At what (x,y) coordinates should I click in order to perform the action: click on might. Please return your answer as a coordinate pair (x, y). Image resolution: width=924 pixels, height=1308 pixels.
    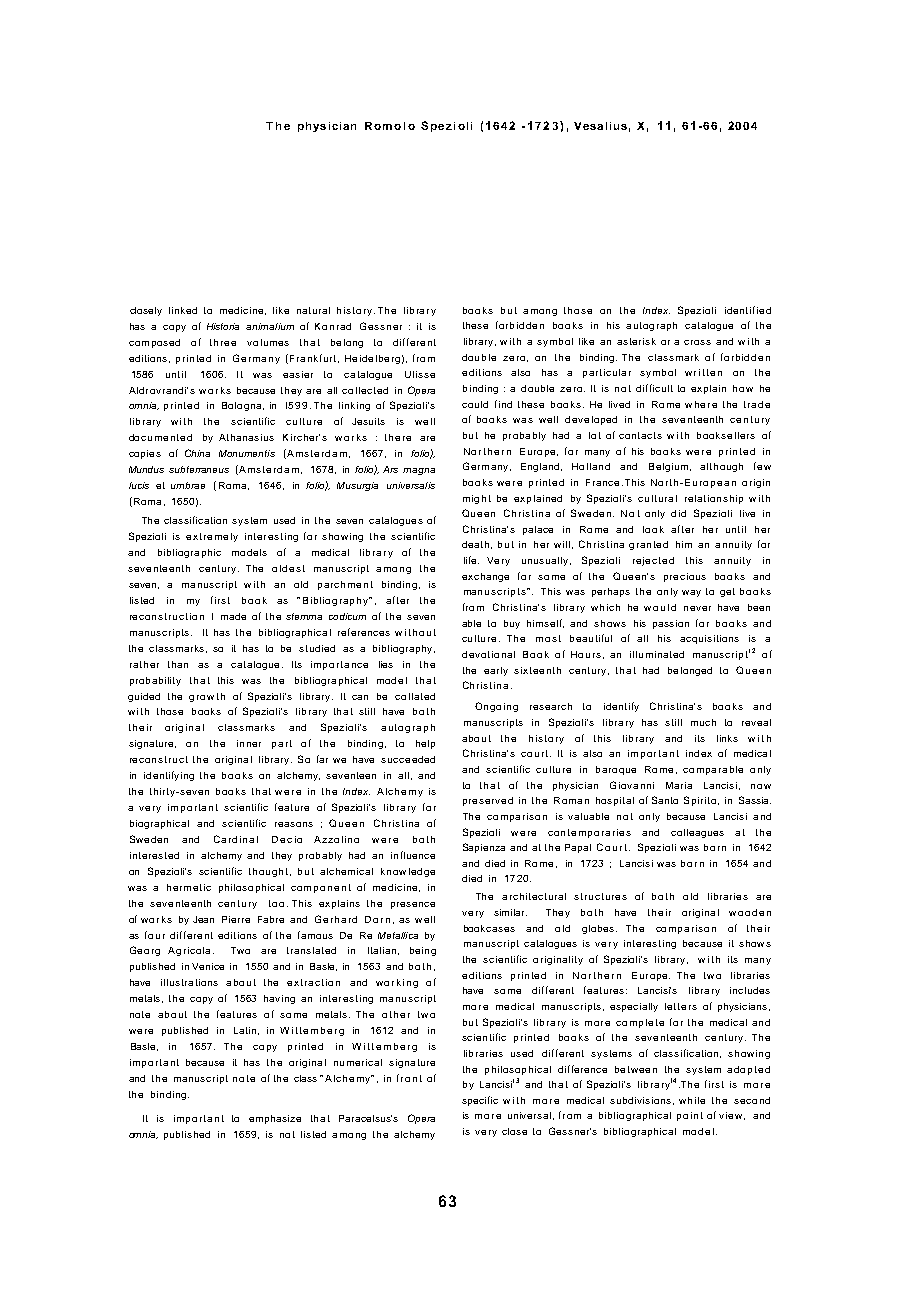
    Looking at the image, I should click on (477, 499).
